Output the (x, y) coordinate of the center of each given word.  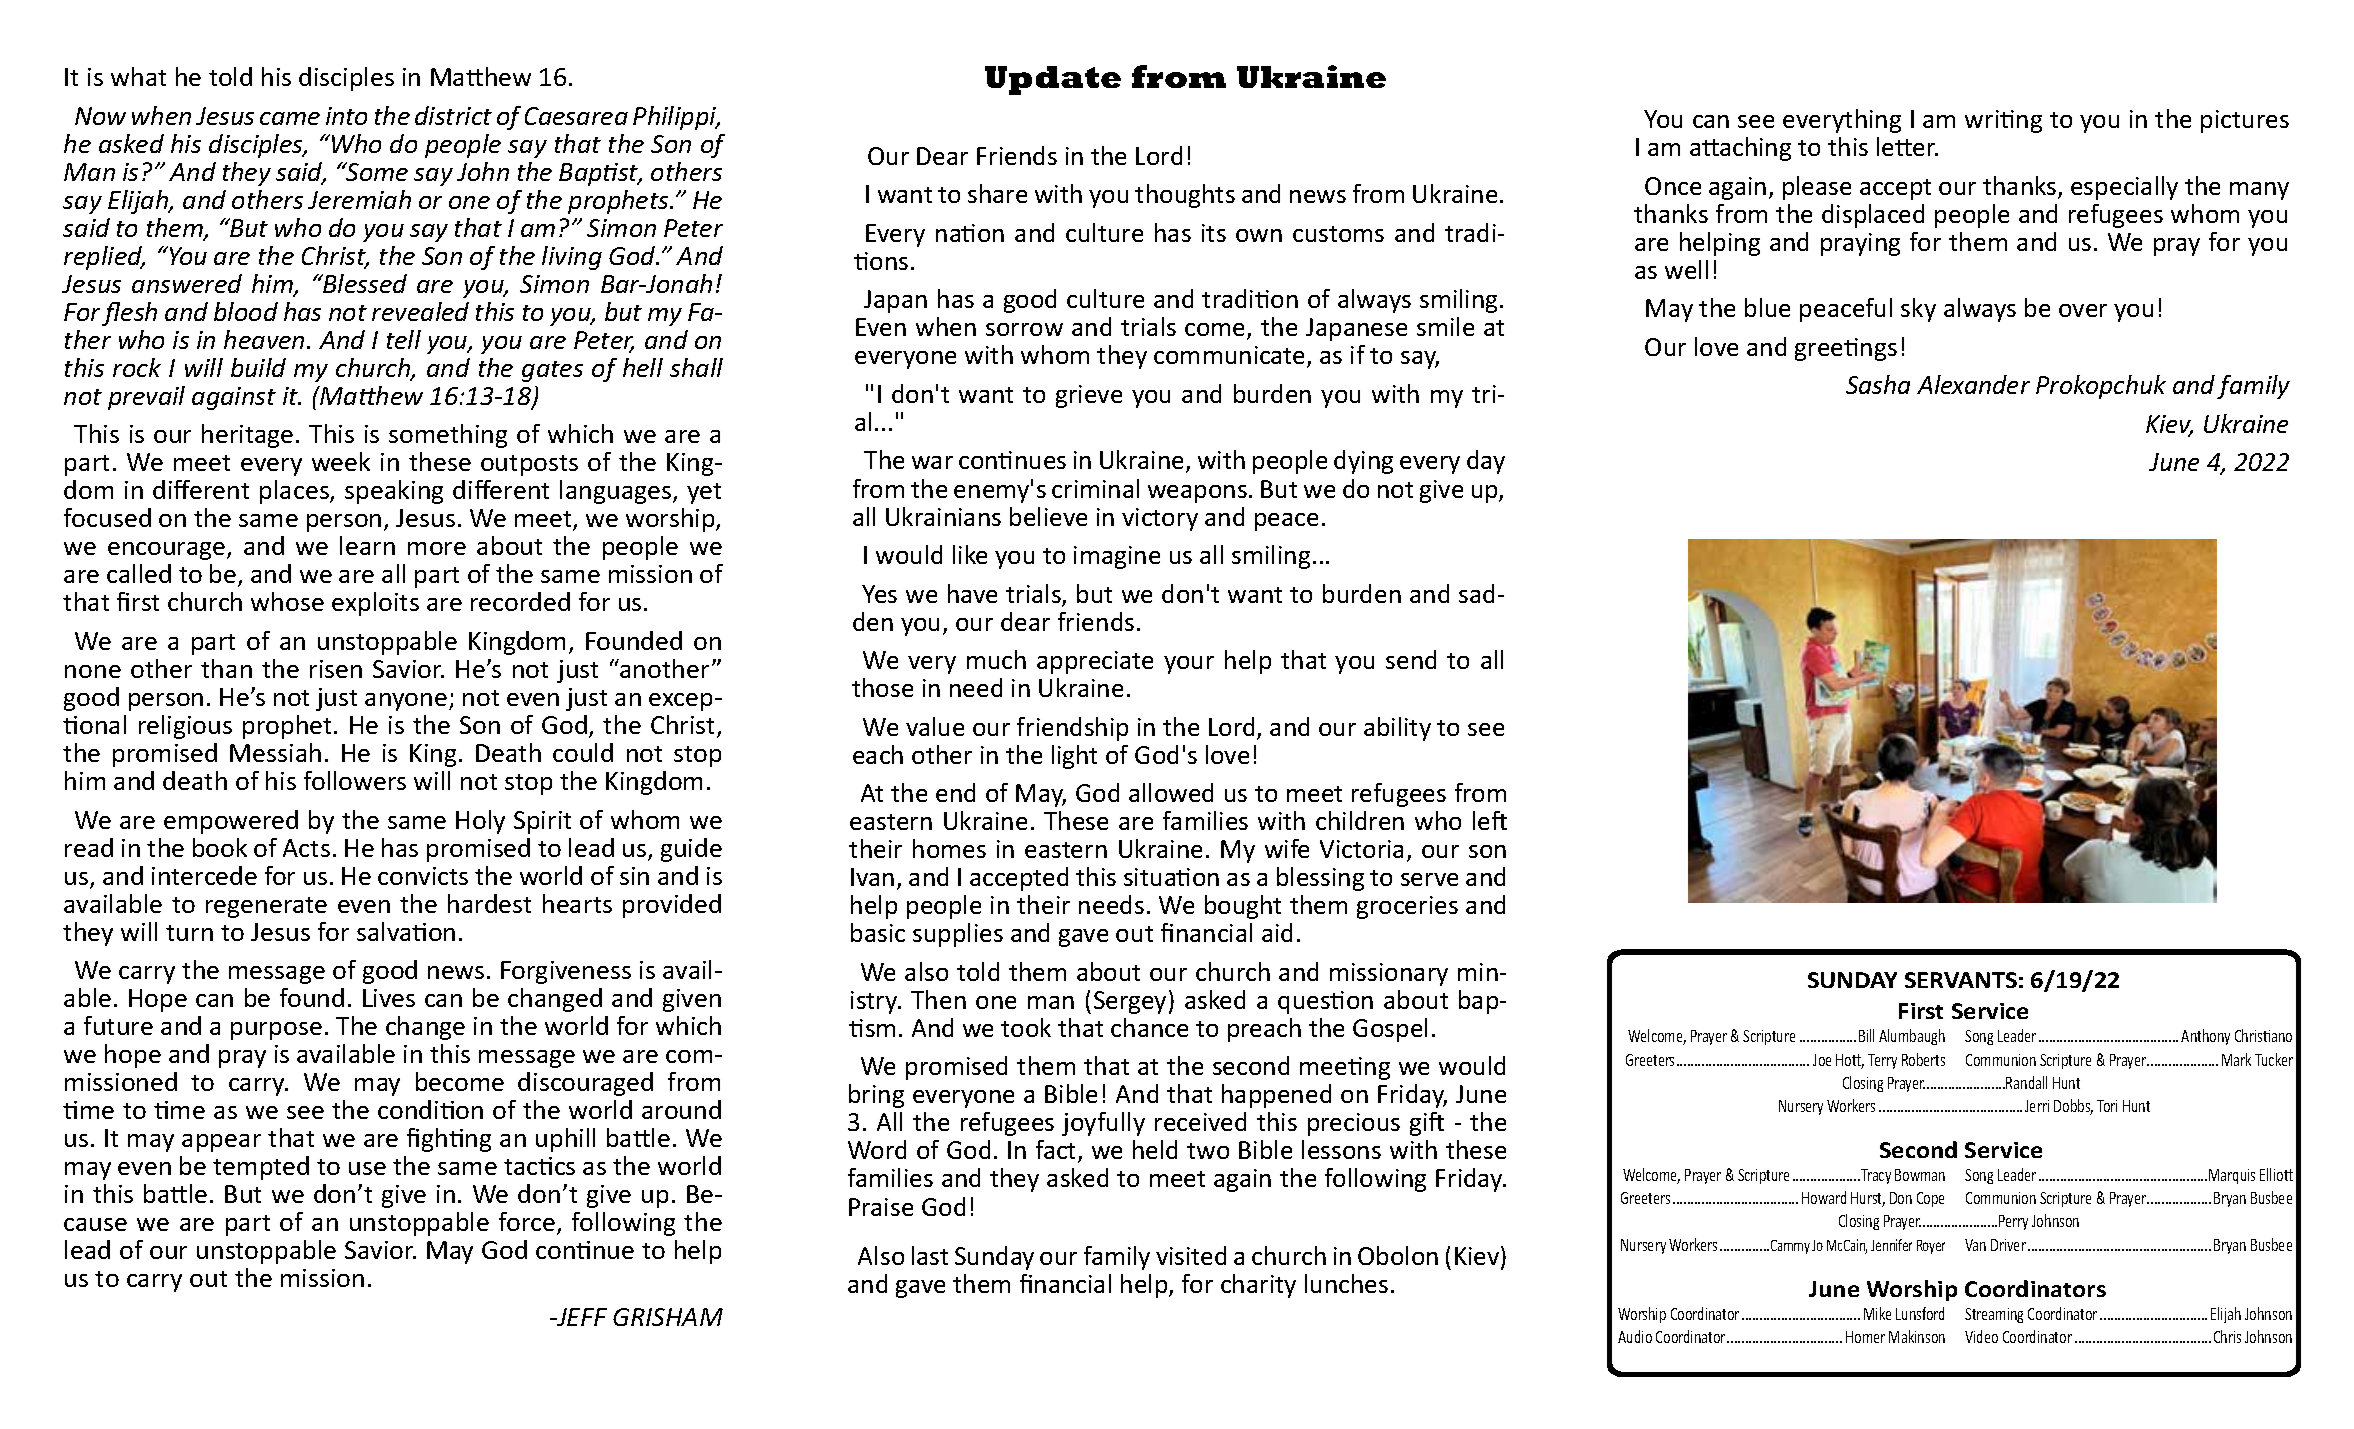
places (295, 492)
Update (1053, 80)
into (346, 116)
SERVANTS (1961, 980)
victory (1160, 519)
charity (1258, 1286)
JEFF (581, 1317)
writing (2003, 121)
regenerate (266, 907)
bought (1243, 907)
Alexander (1973, 384)
